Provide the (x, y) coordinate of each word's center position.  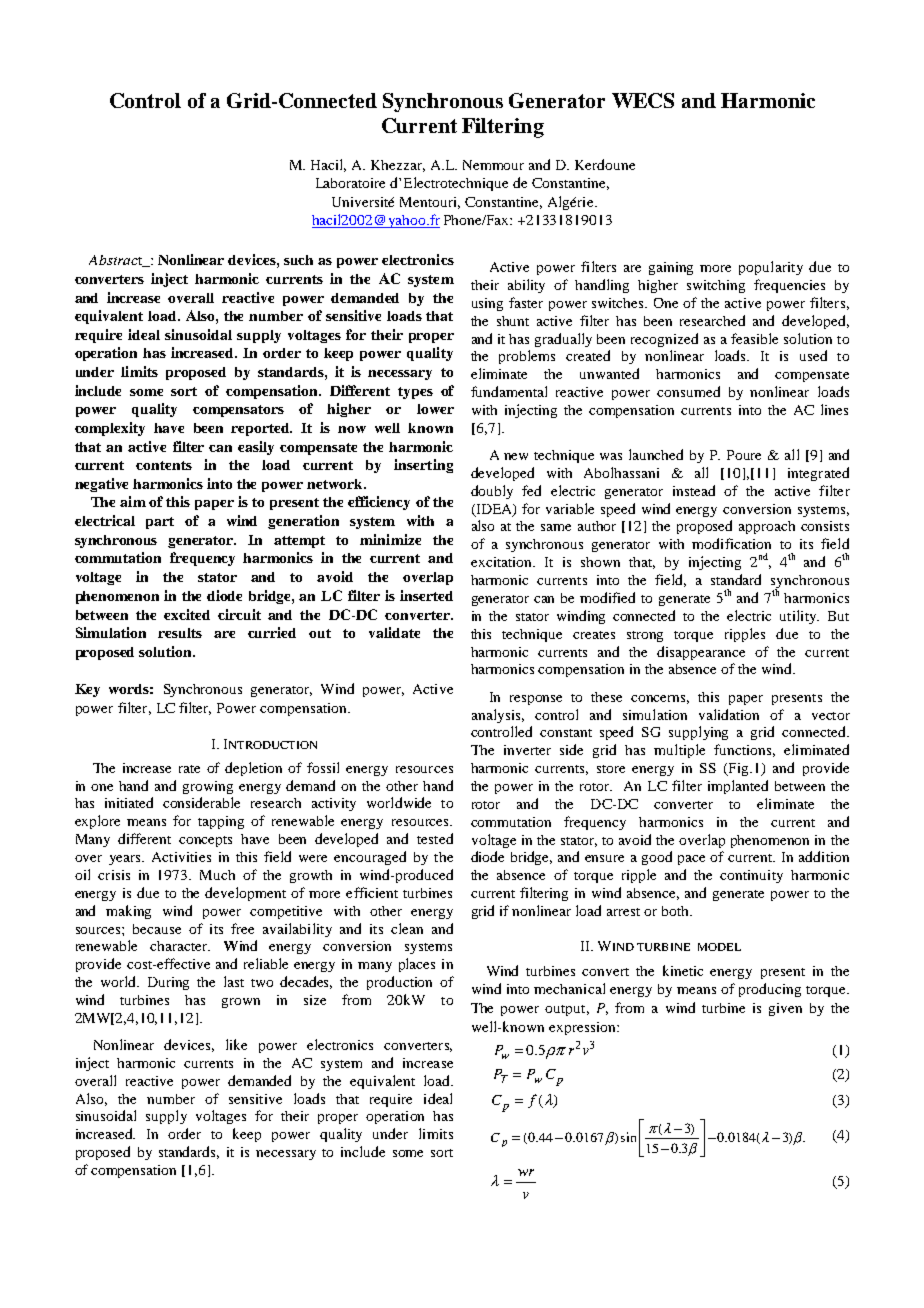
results (180, 633)
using (487, 304)
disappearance (701, 653)
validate (394, 632)
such (298, 260)
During (168, 983)
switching (716, 286)
